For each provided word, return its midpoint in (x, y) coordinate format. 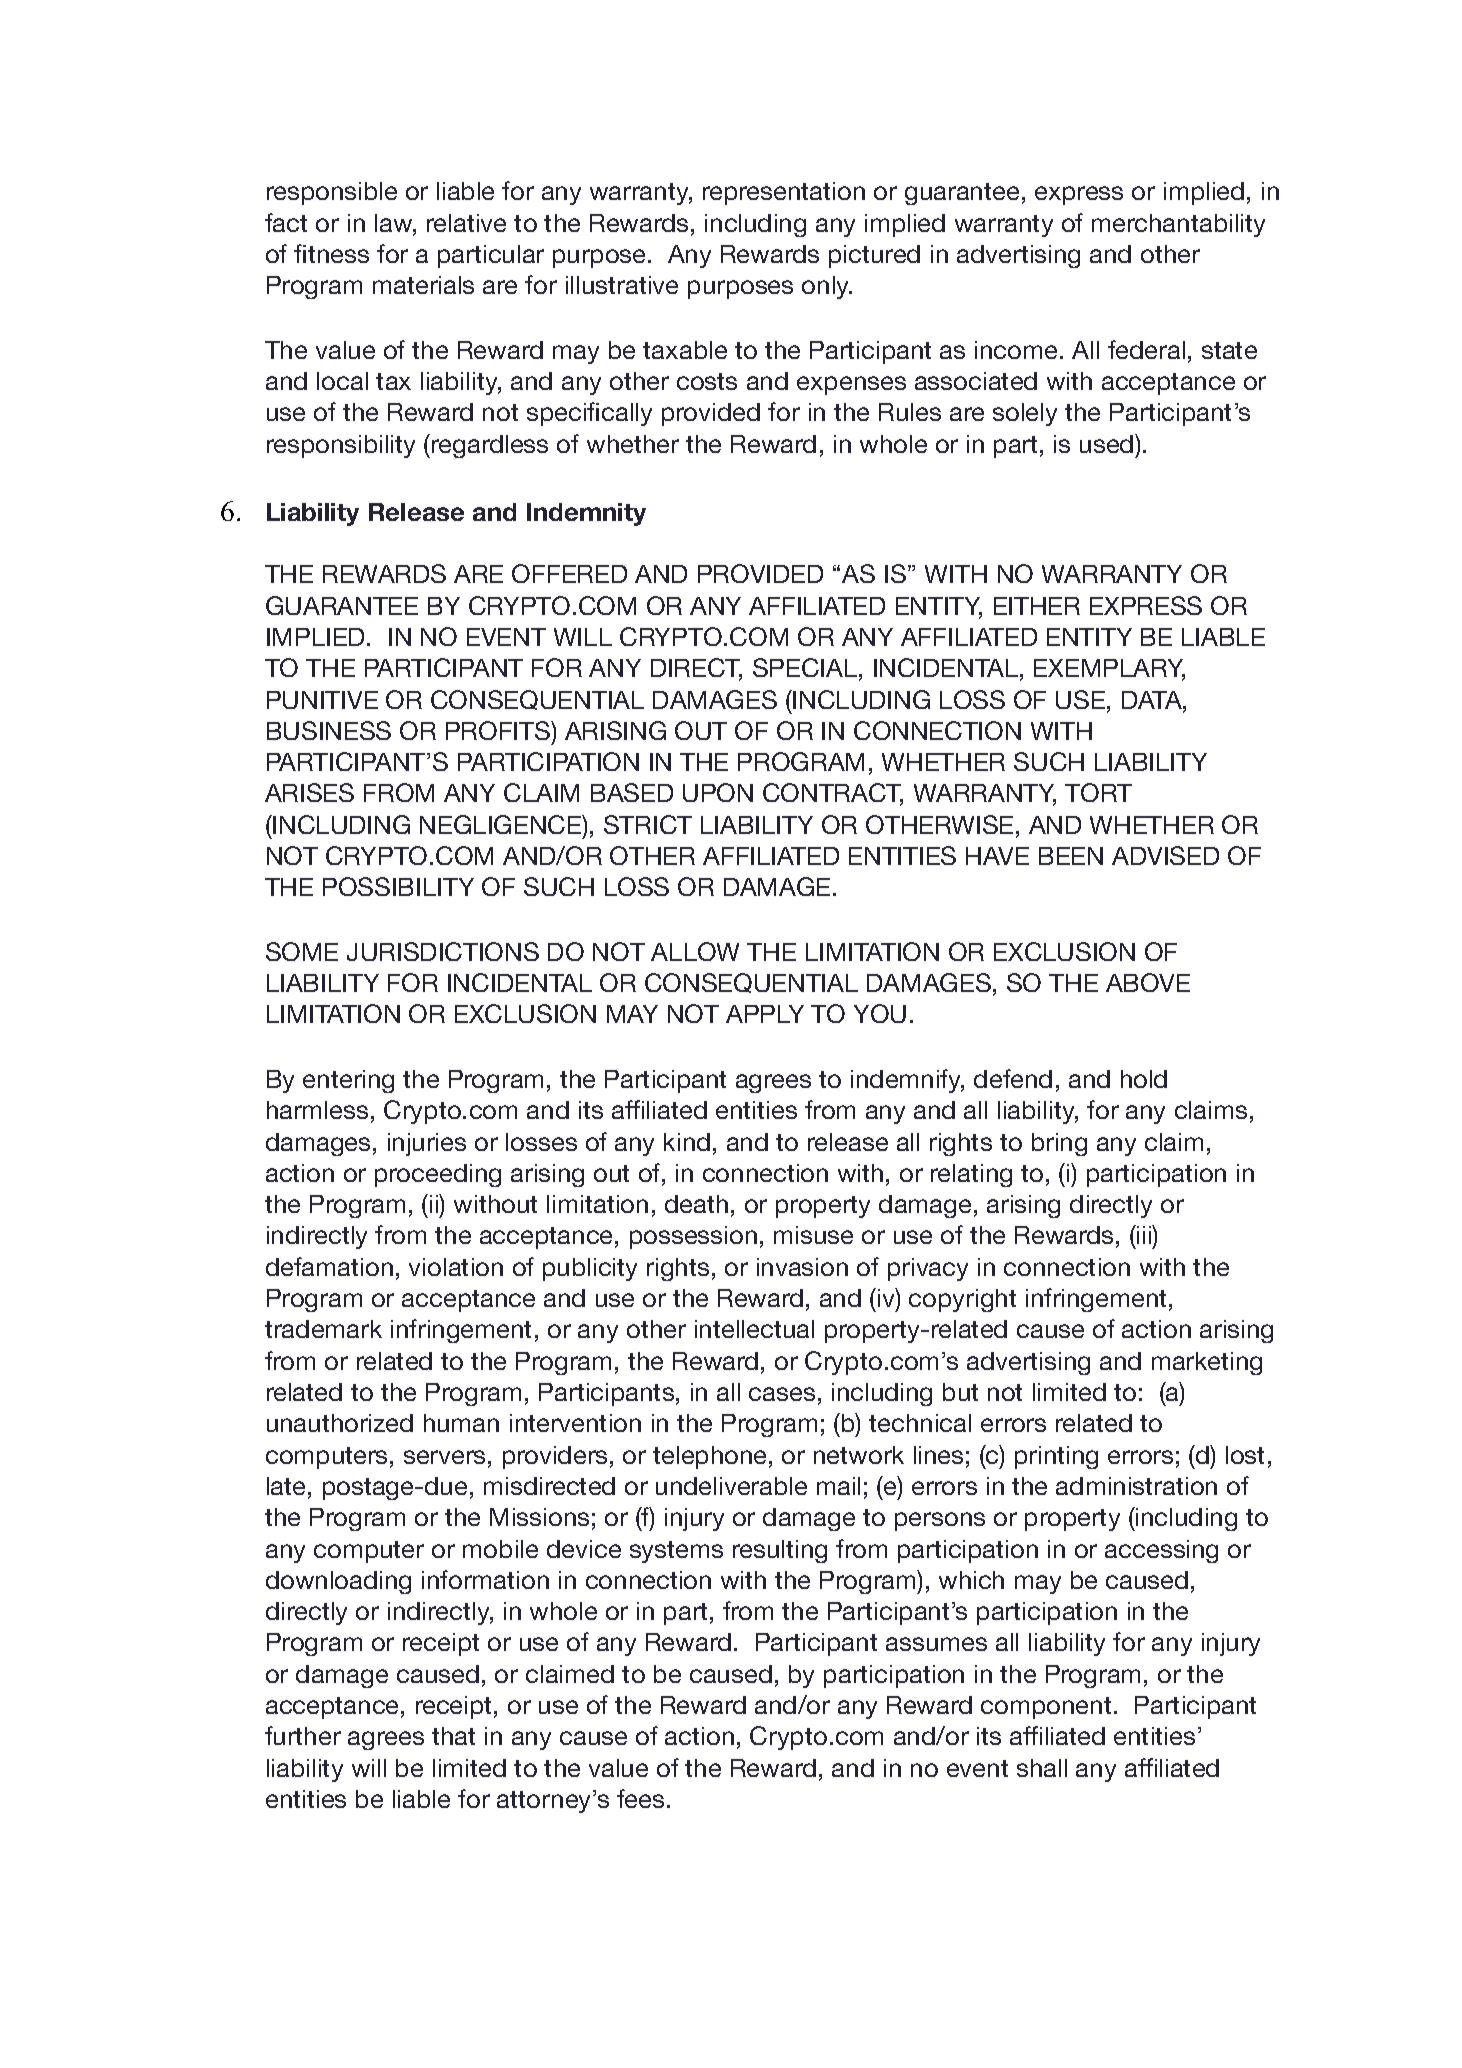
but (960, 1392)
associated (976, 381)
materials (423, 285)
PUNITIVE (322, 700)
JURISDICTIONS (443, 951)
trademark (323, 1329)
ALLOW (695, 951)
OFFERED (569, 573)
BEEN (1071, 856)
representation (784, 193)
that (453, 1736)
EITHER (1037, 606)
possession (693, 1237)
